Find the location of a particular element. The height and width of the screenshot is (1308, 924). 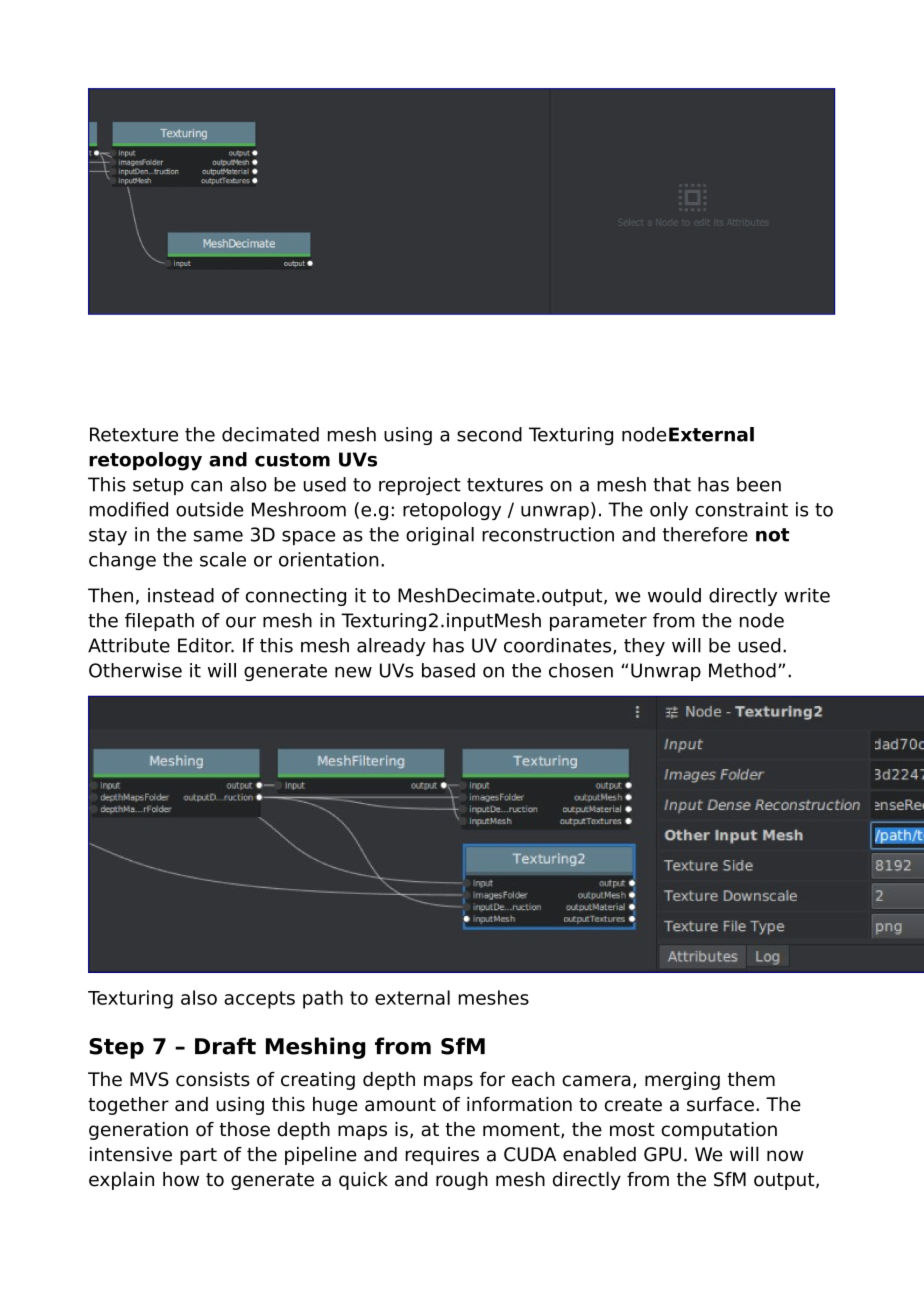

them is located at coordinates (751, 1079).
